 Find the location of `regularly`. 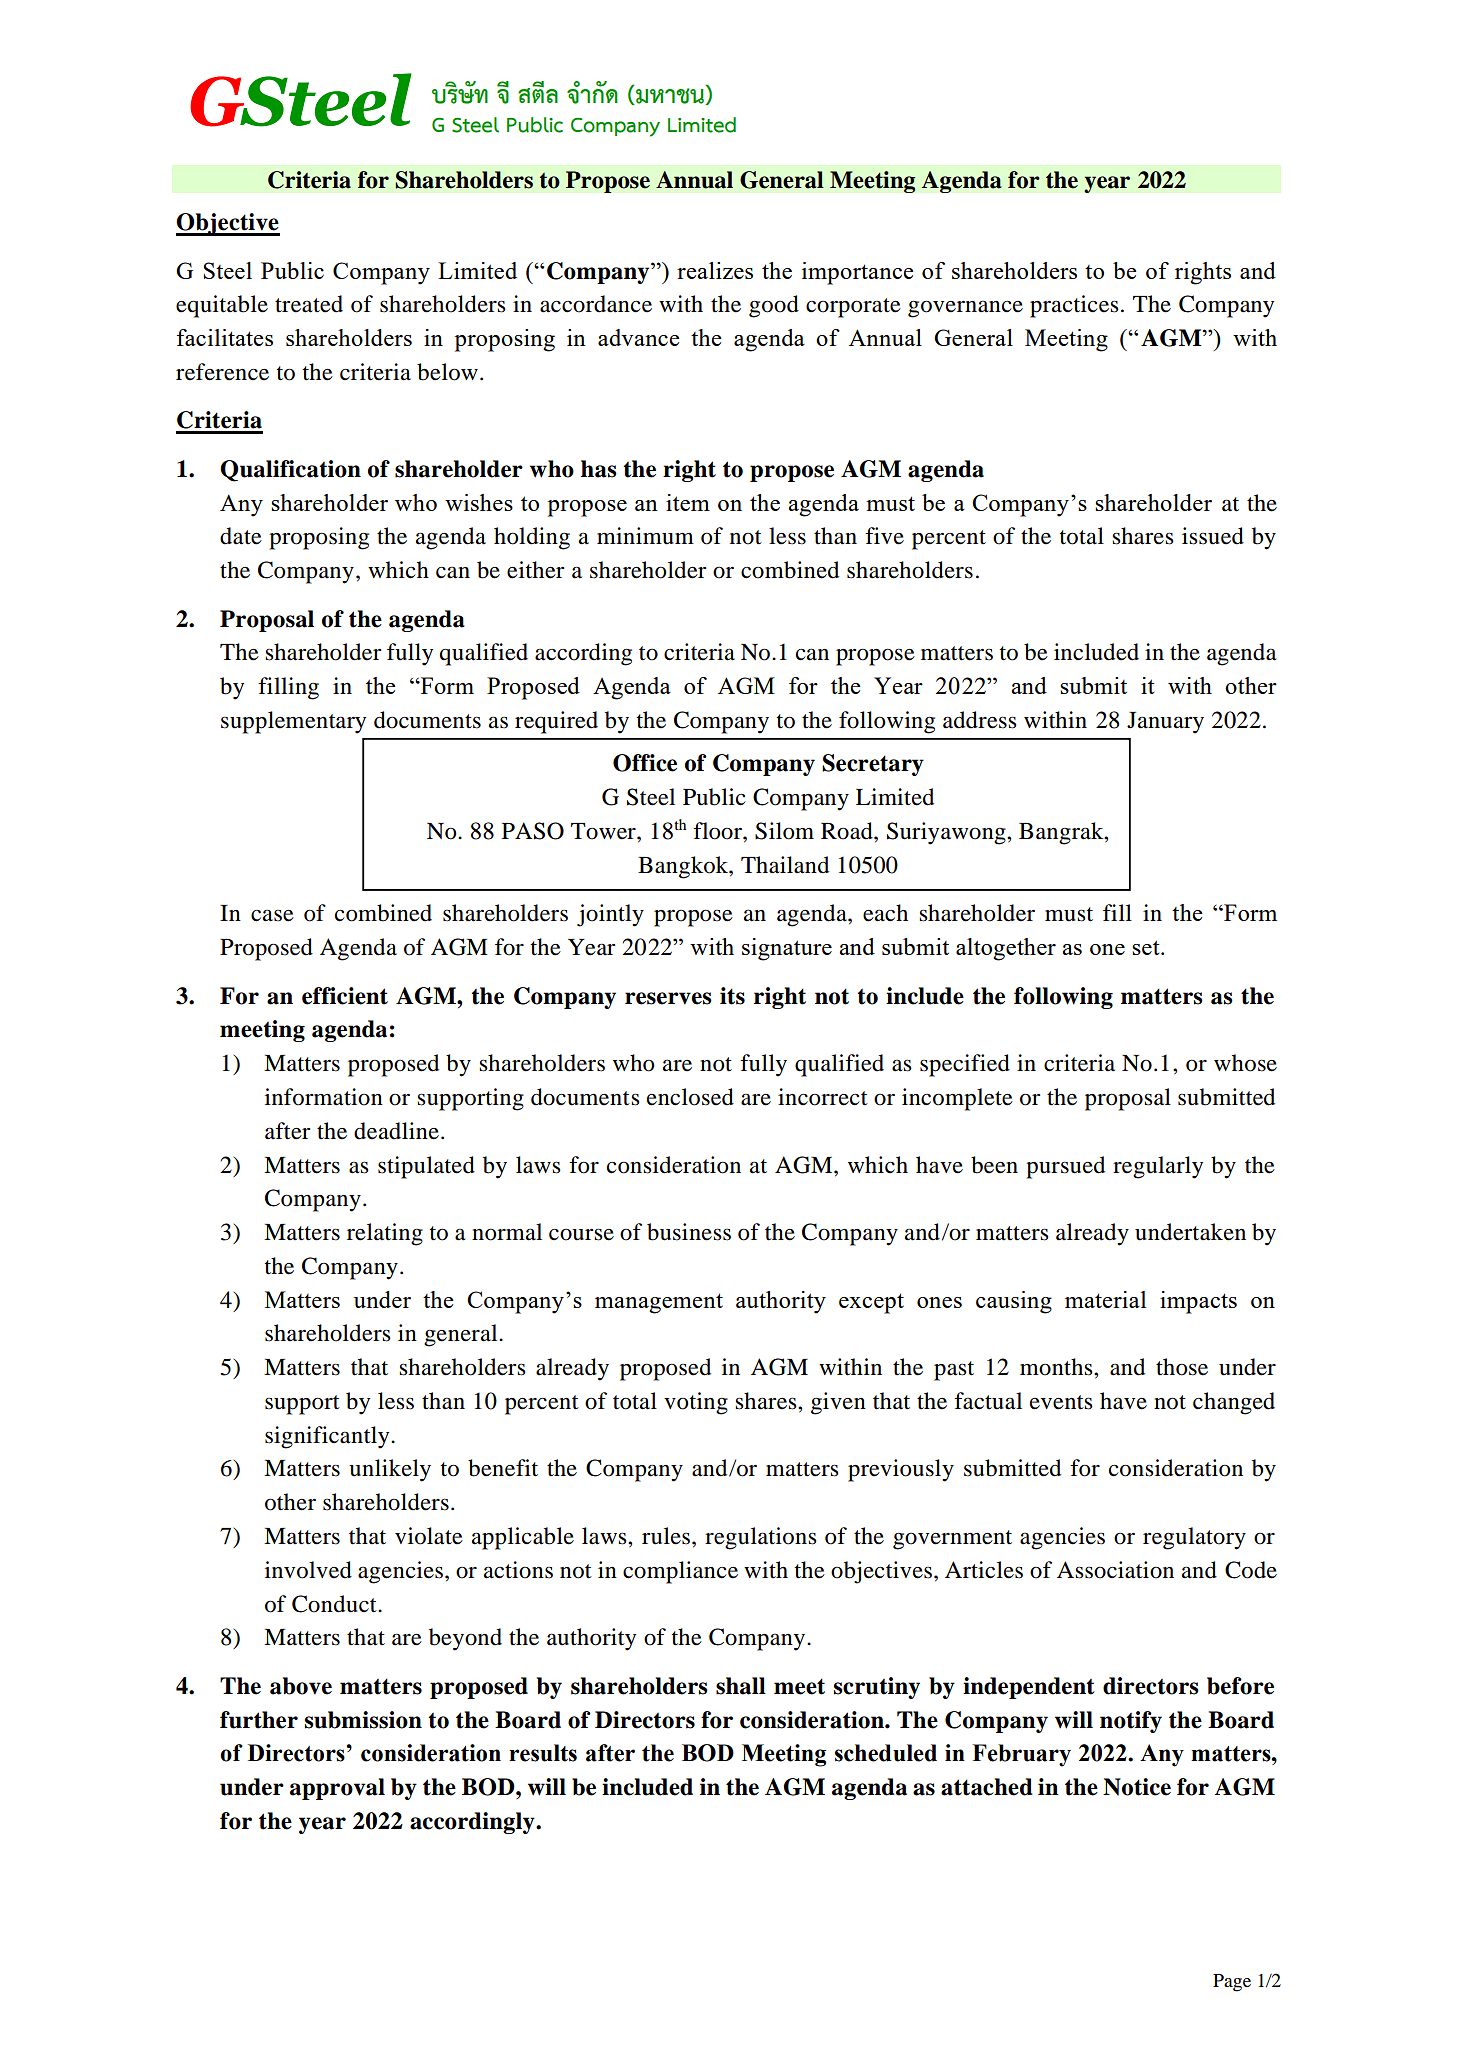

regularly is located at coordinates (1158, 1167).
